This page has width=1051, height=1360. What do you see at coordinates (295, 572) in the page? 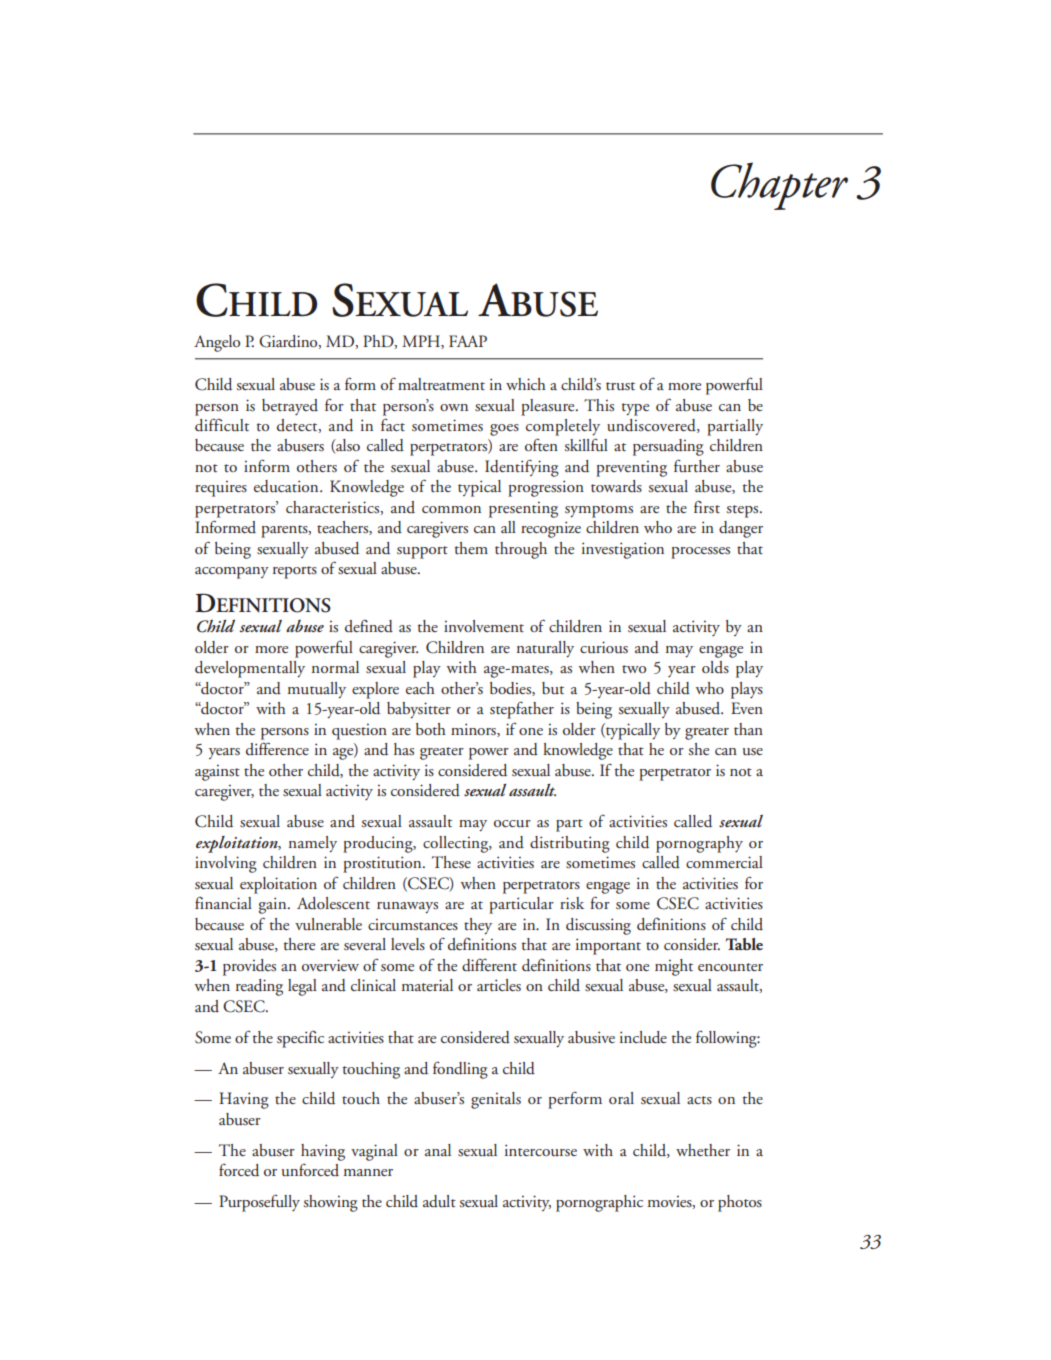
I see `reports` at bounding box center [295, 572].
